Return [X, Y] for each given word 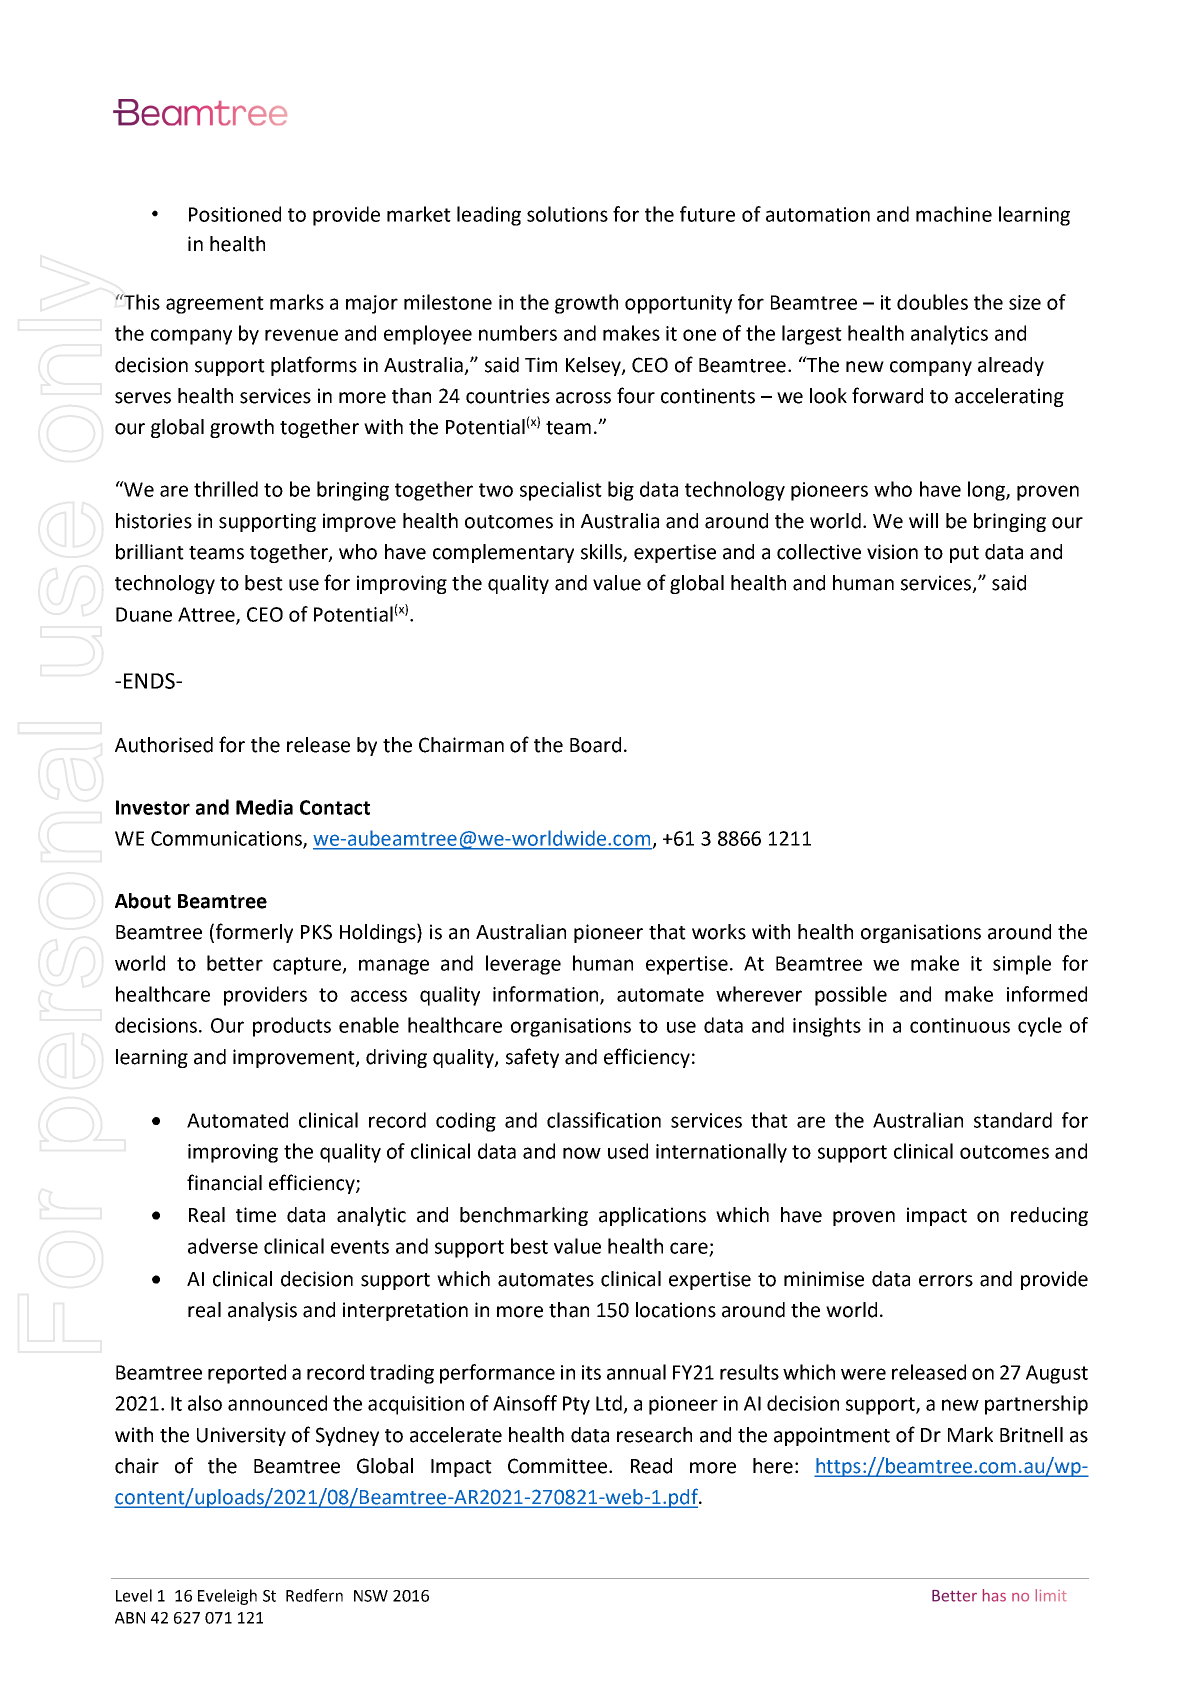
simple [1022, 965]
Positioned [235, 214]
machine [954, 214]
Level [134, 1595]
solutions [567, 214]
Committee [559, 1466]
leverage [523, 965]
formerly [254, 933]
